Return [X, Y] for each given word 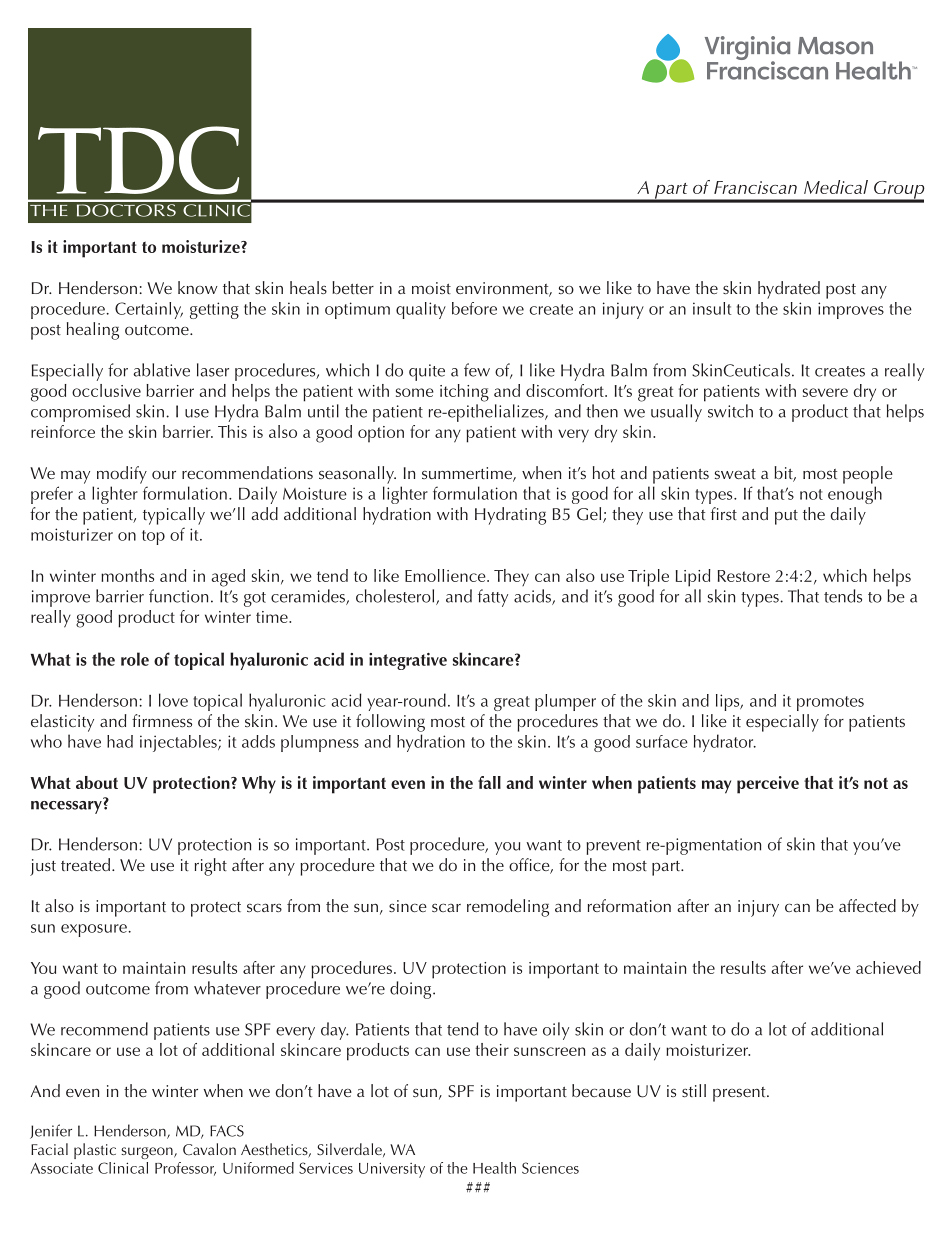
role [135, 659]
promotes [830, 703]
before [474, 308]
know [198, 287]
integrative [408, 661]
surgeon [148, 1153]
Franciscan [755, 187]
